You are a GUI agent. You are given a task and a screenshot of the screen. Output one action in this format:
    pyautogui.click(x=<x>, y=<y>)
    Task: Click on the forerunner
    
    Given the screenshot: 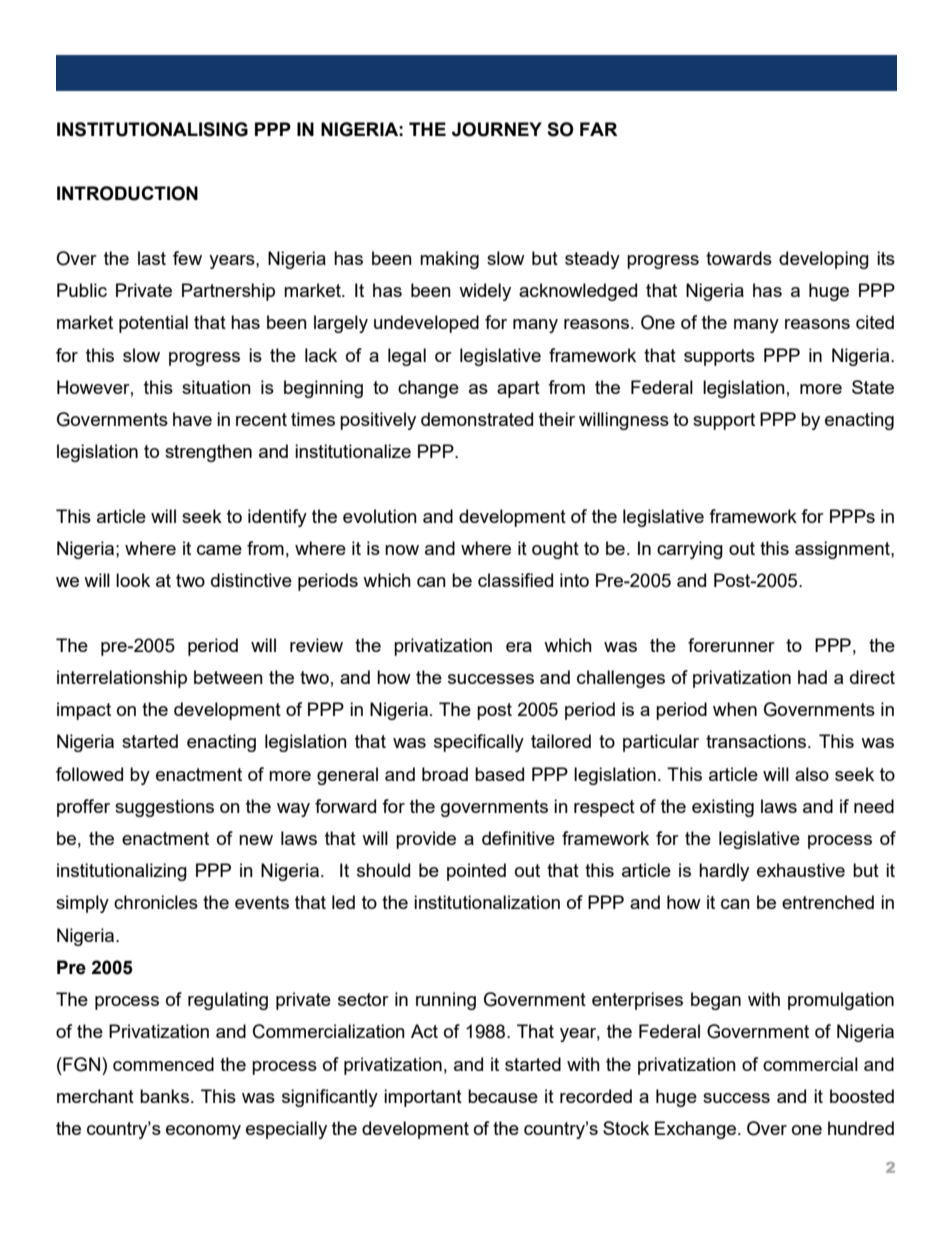 What is the action you would take?
    pyautogui.click(x=731, y=645)
